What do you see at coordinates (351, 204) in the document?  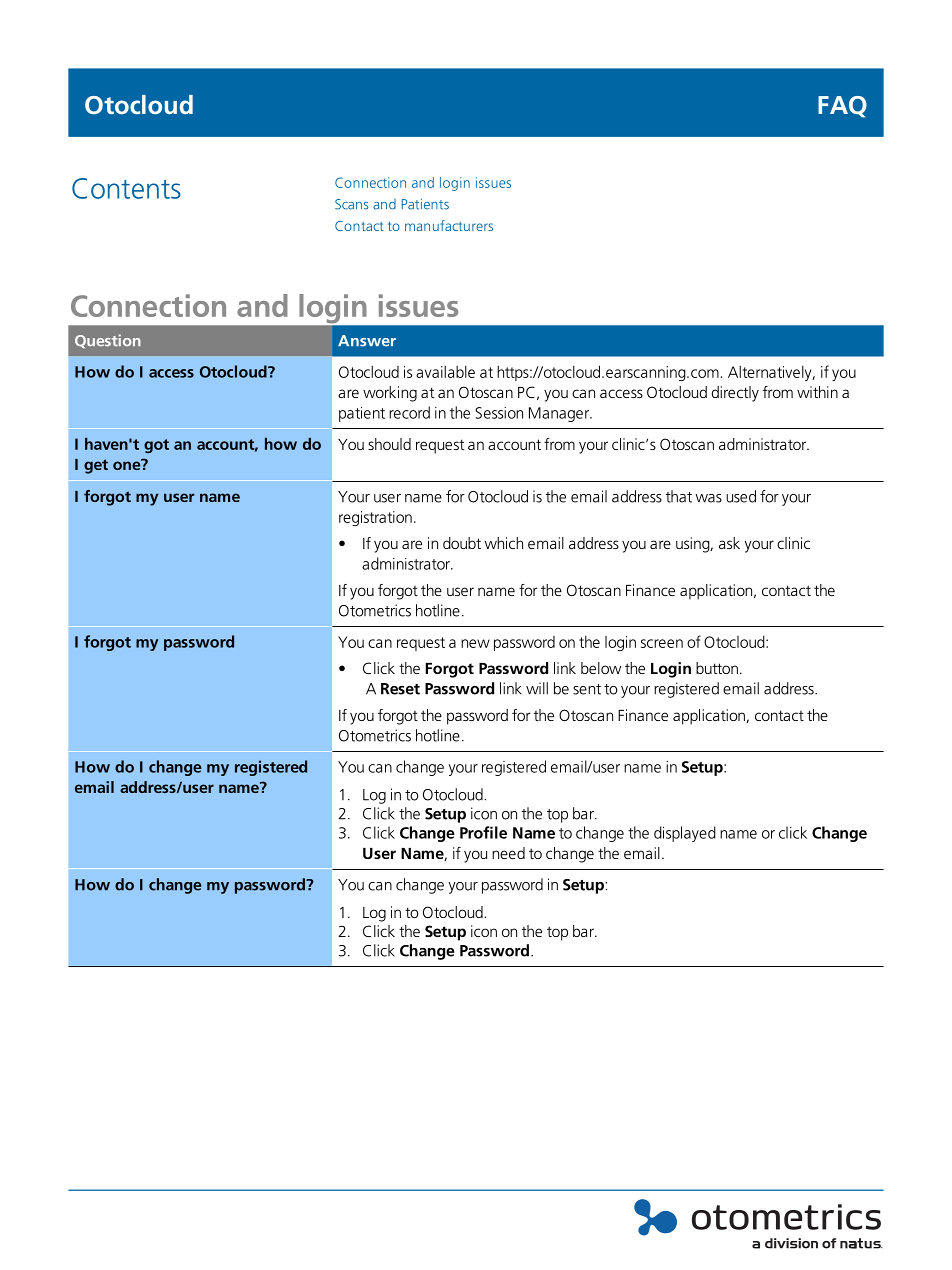 I see `Scans` at bounding box center [351, 204].
